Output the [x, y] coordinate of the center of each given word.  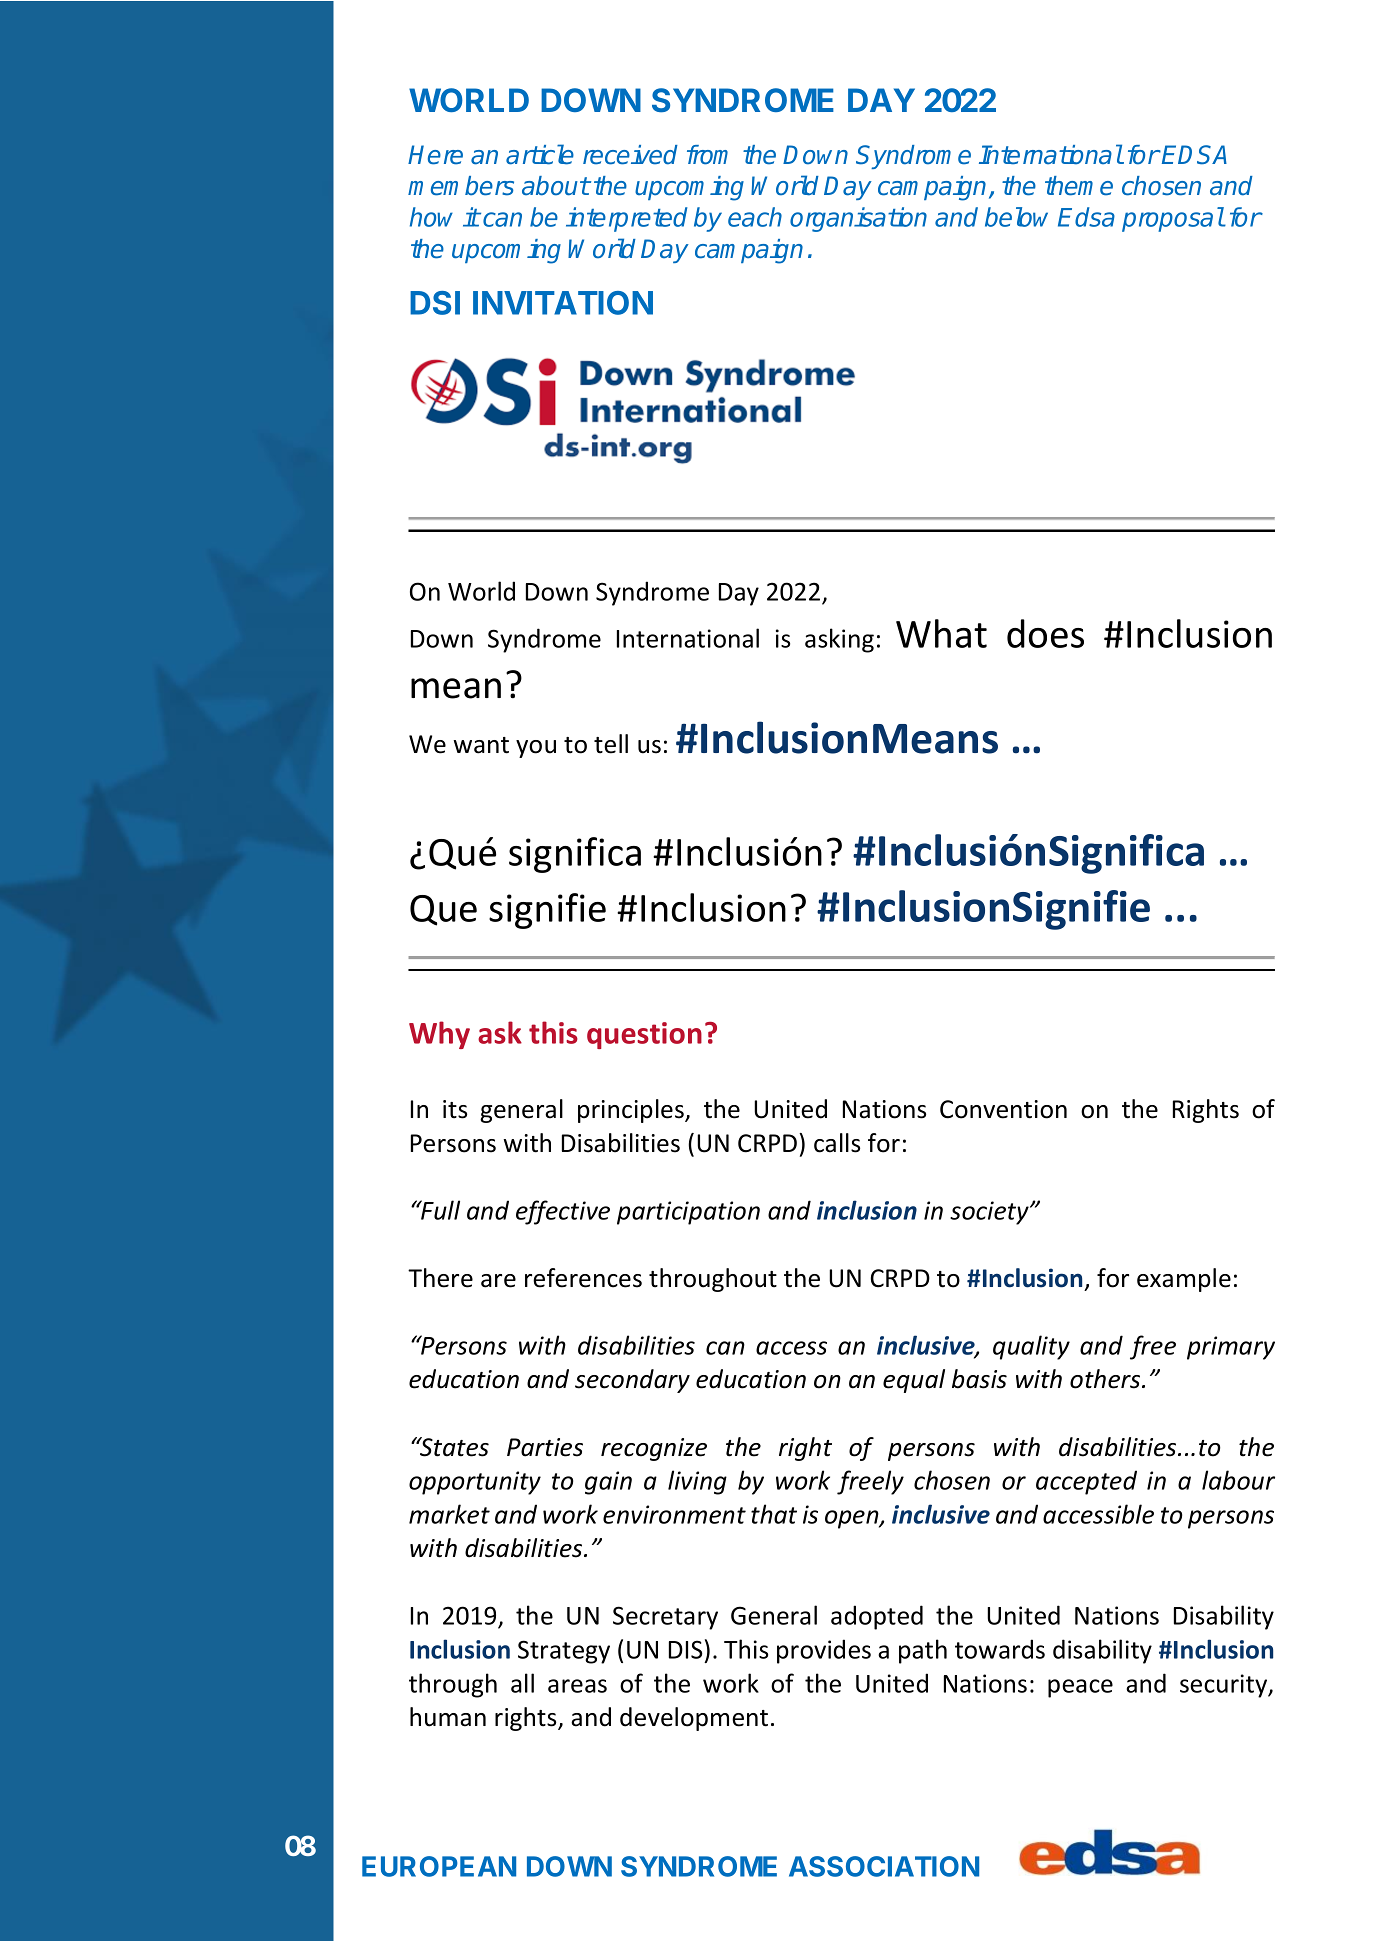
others [1106, 1379]
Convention [1003, 1109]
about [556, 186]
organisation [858, 219]
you [536, 749]
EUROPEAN [439, 1866]
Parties [545, 1447]
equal [914, 1381]
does [1045, 633]
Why [439, 1035]
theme [1079, 186]
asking [839, 640]
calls [837, 1143]
